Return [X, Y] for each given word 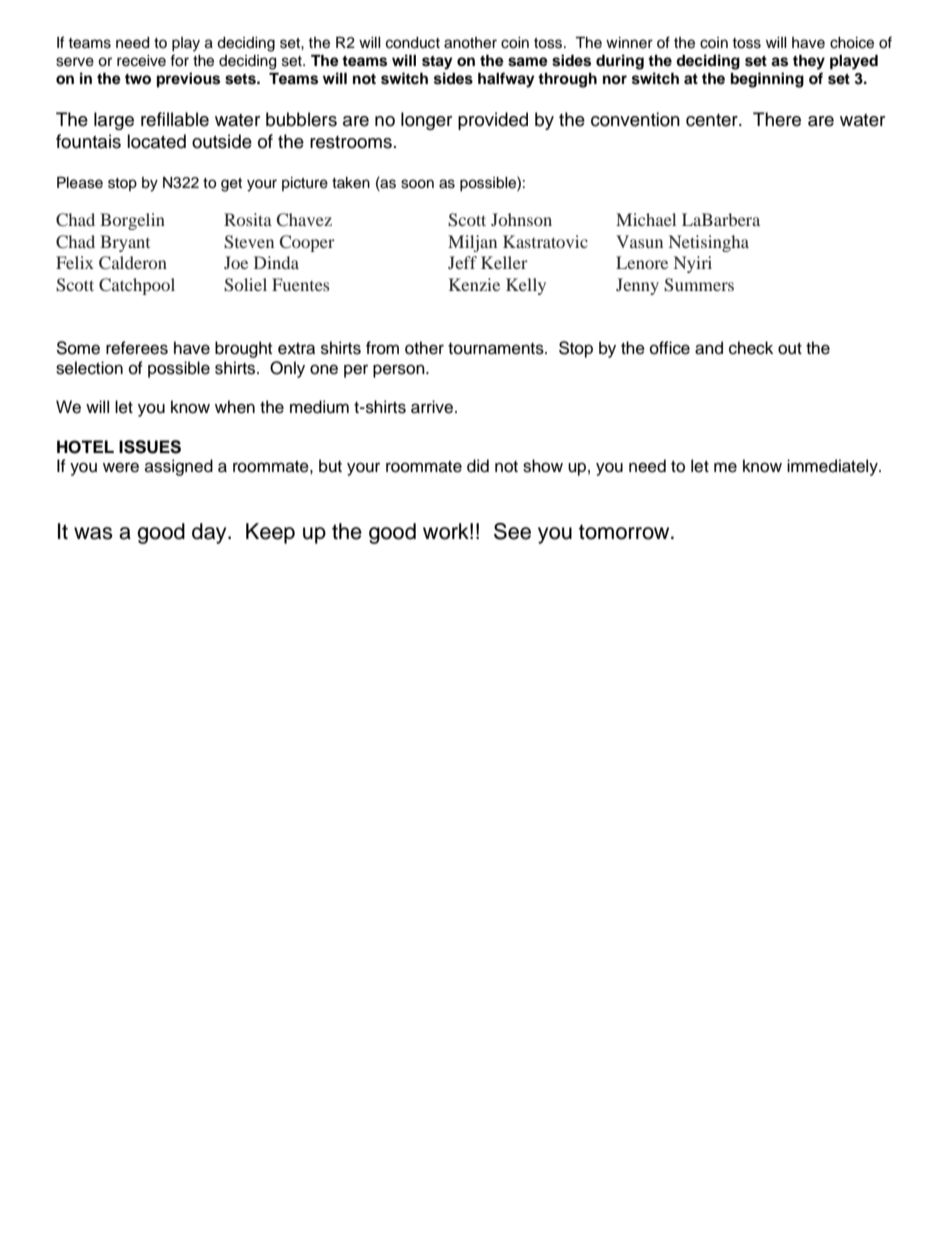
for [179, 60]
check [751, 348]
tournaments [497, 349]
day [210, 533]
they [809, 62]
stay [437, 63]
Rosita [248, 219]
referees [137, 348]
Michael [646, 219]
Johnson [521, 219]
